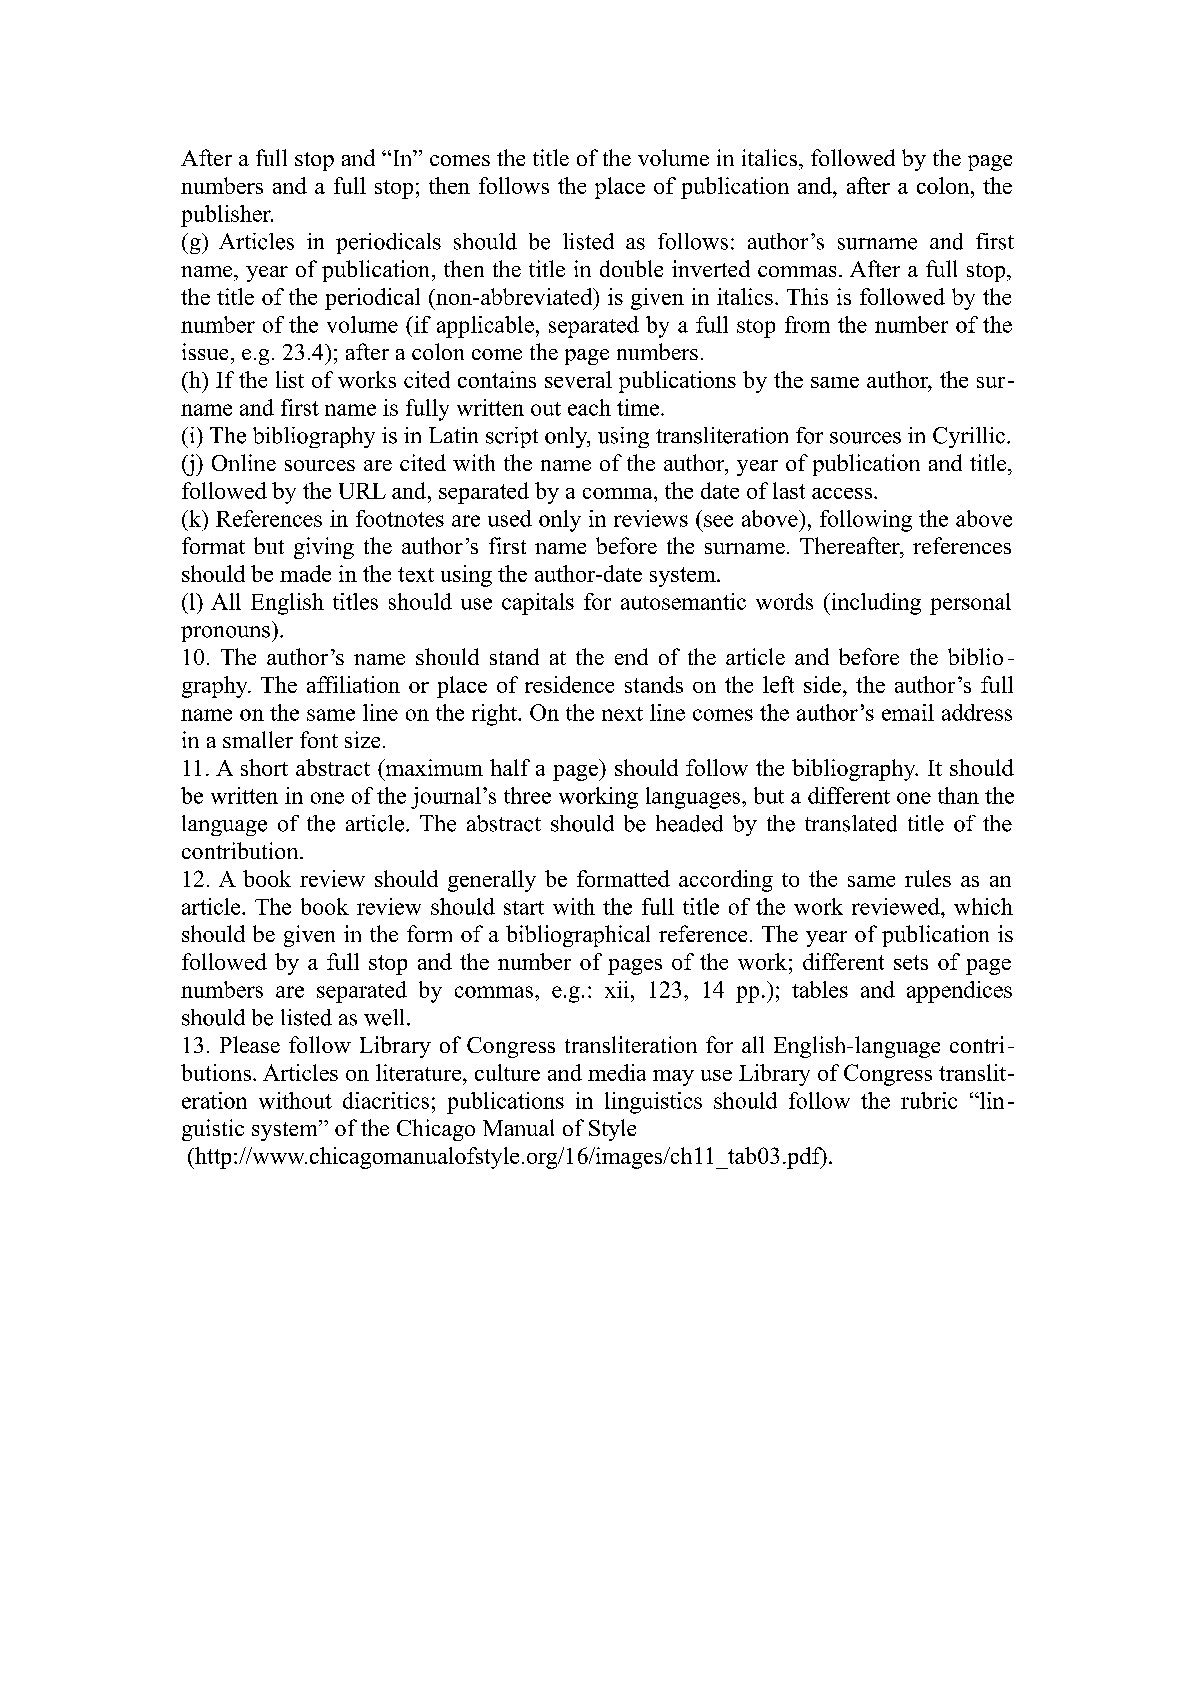  What do you see at coordinates (617, 1072) in the document?
I see `media` at bounding box center [617, 1072].
